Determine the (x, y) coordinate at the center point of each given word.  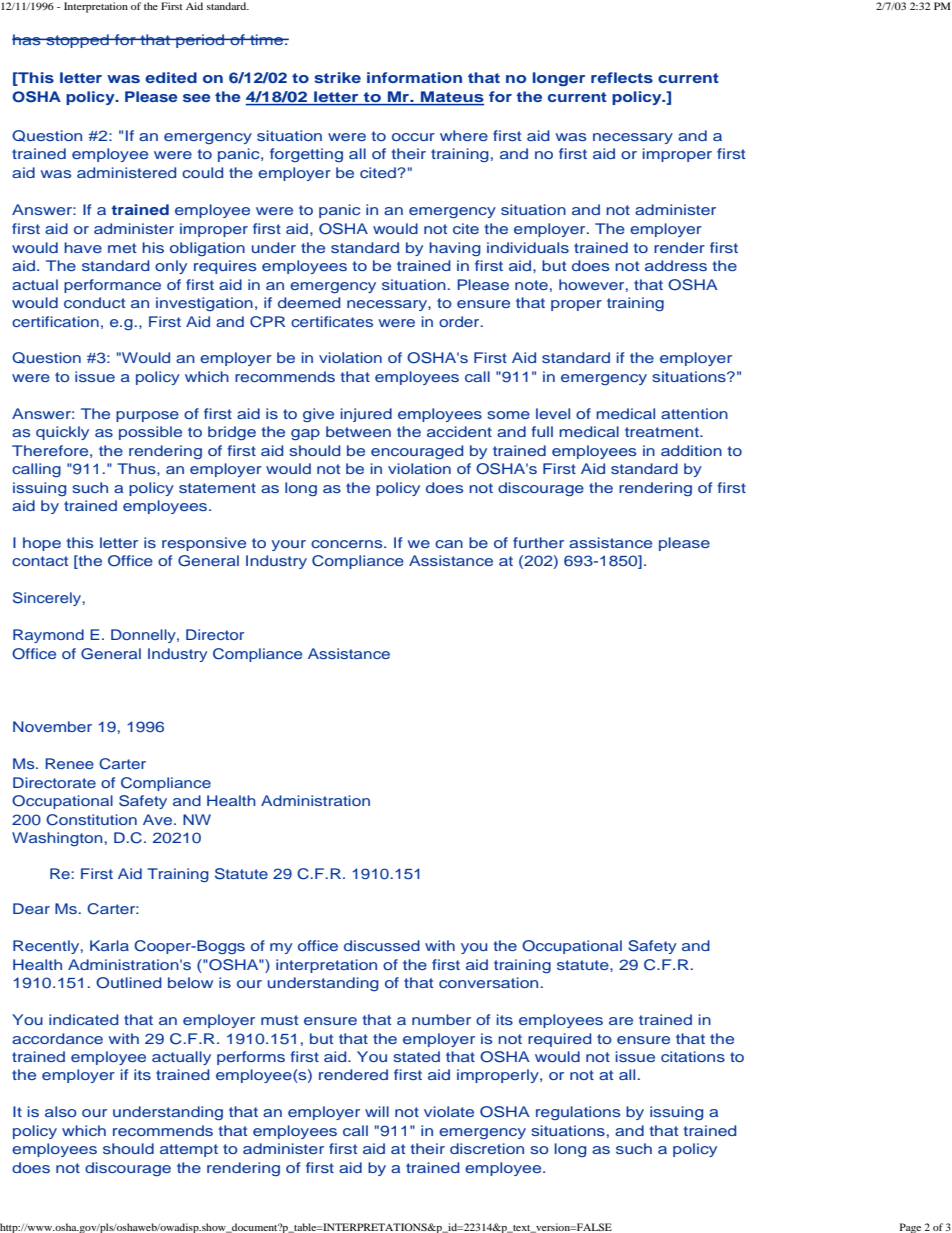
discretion (487, 1148)
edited (171, 77)
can (449, 544)
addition (691, 450)
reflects (622, 77)
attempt (189, 1150)
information (414, 77)
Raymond (48, 636)
